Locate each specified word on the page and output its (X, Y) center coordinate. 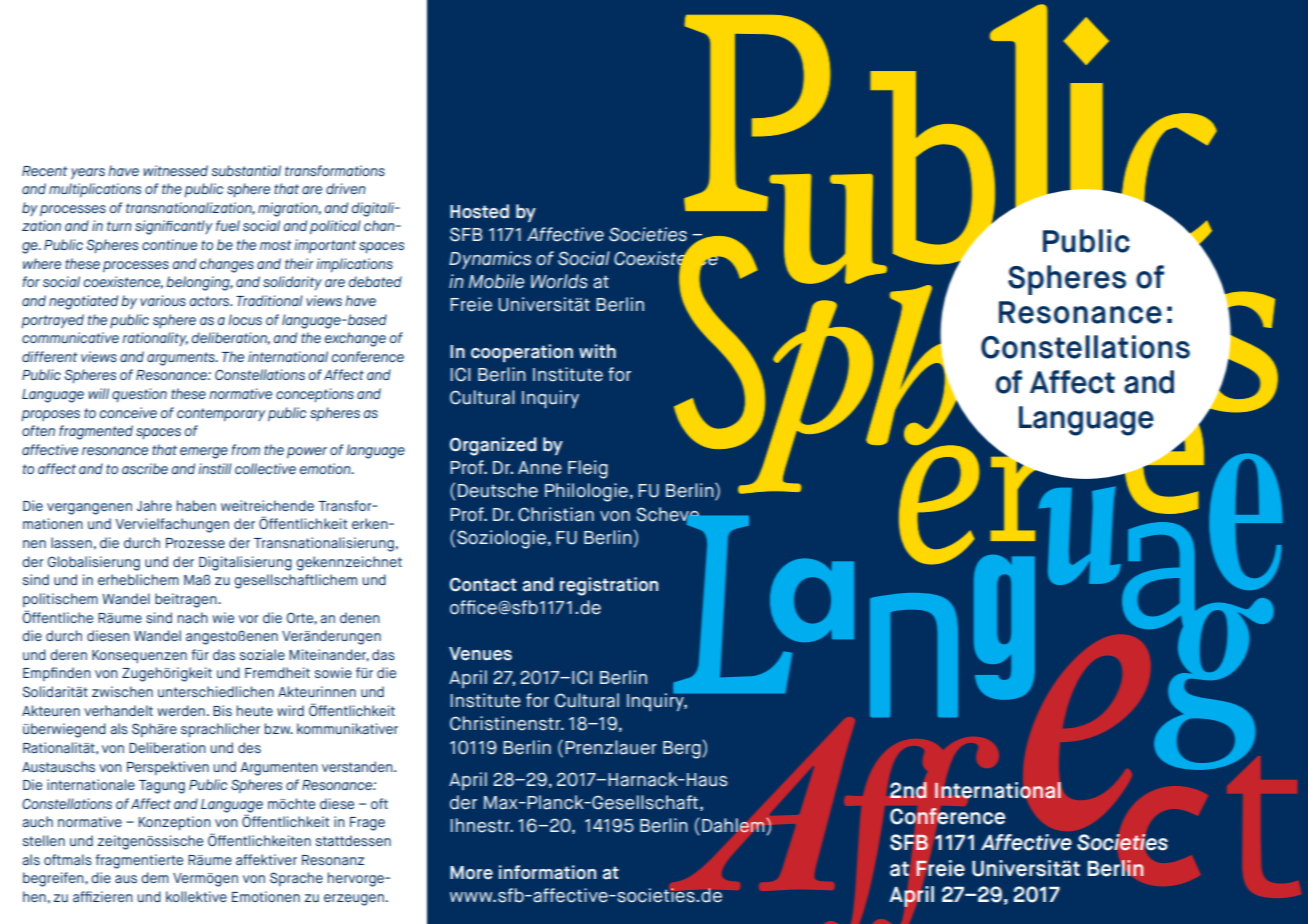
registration (609, 586)
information (547, 872)
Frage (367, 824)
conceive (128, 412)
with (597, 351)
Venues (480, 654)
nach (193, 617)
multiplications (95, 190)
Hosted (479, 211)
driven (346, 188)
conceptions (315, 395)
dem (155, 877)
